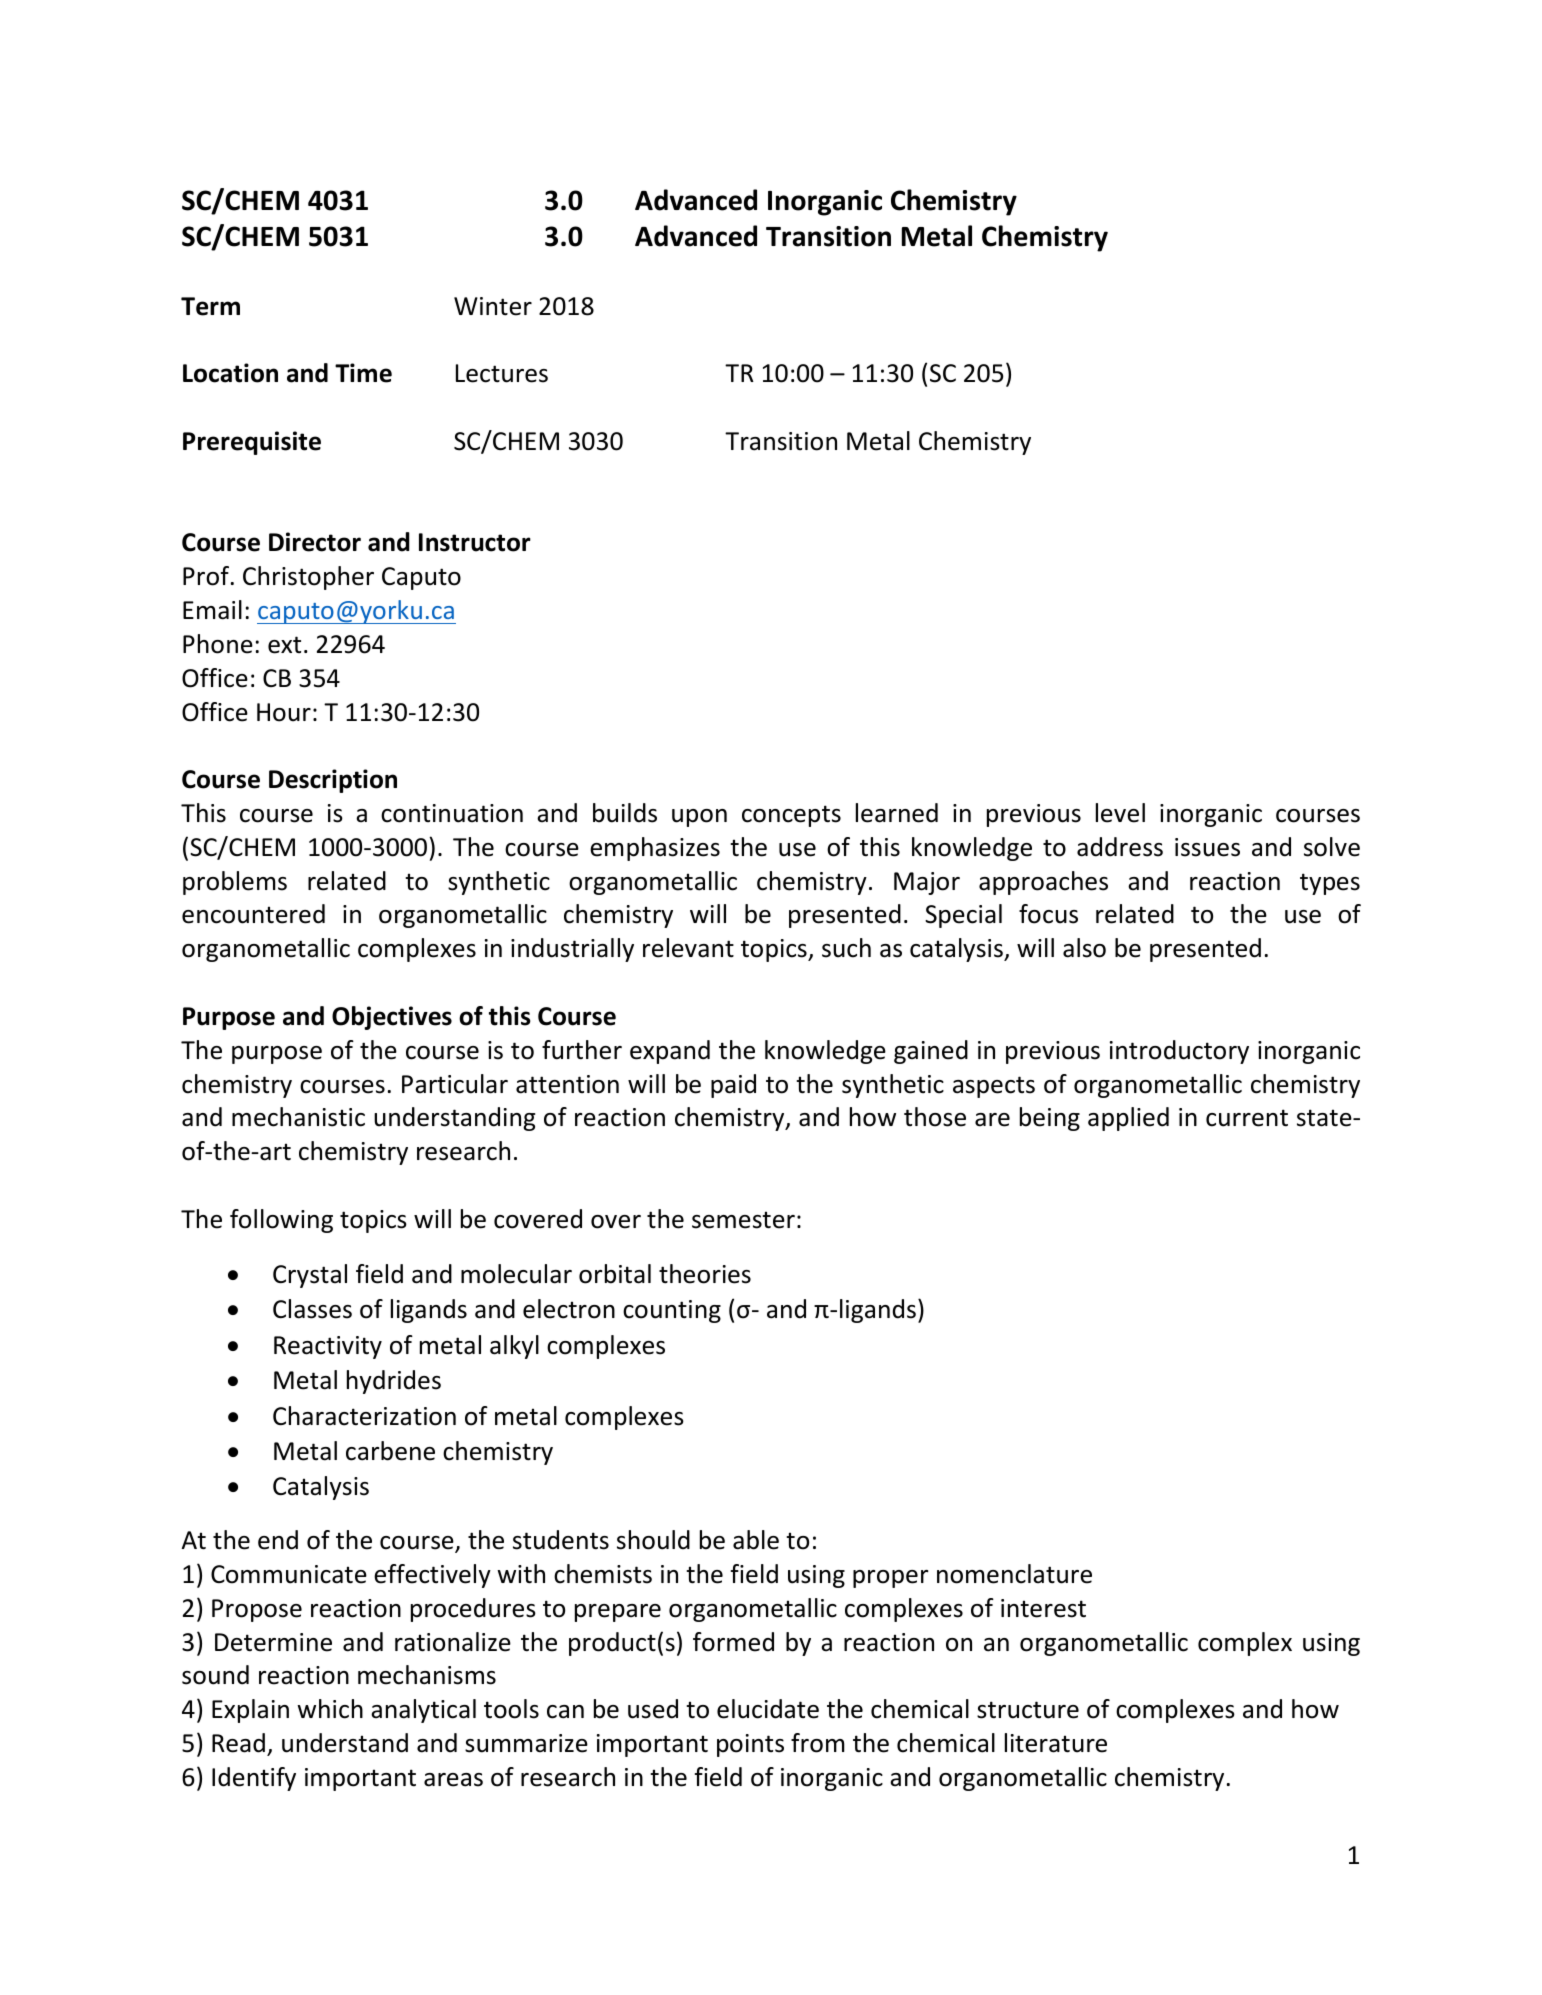 The image size is (1542, 1995). Describe the element at coordinates (502, 373) in the image. I see `Lectures` at that location.
